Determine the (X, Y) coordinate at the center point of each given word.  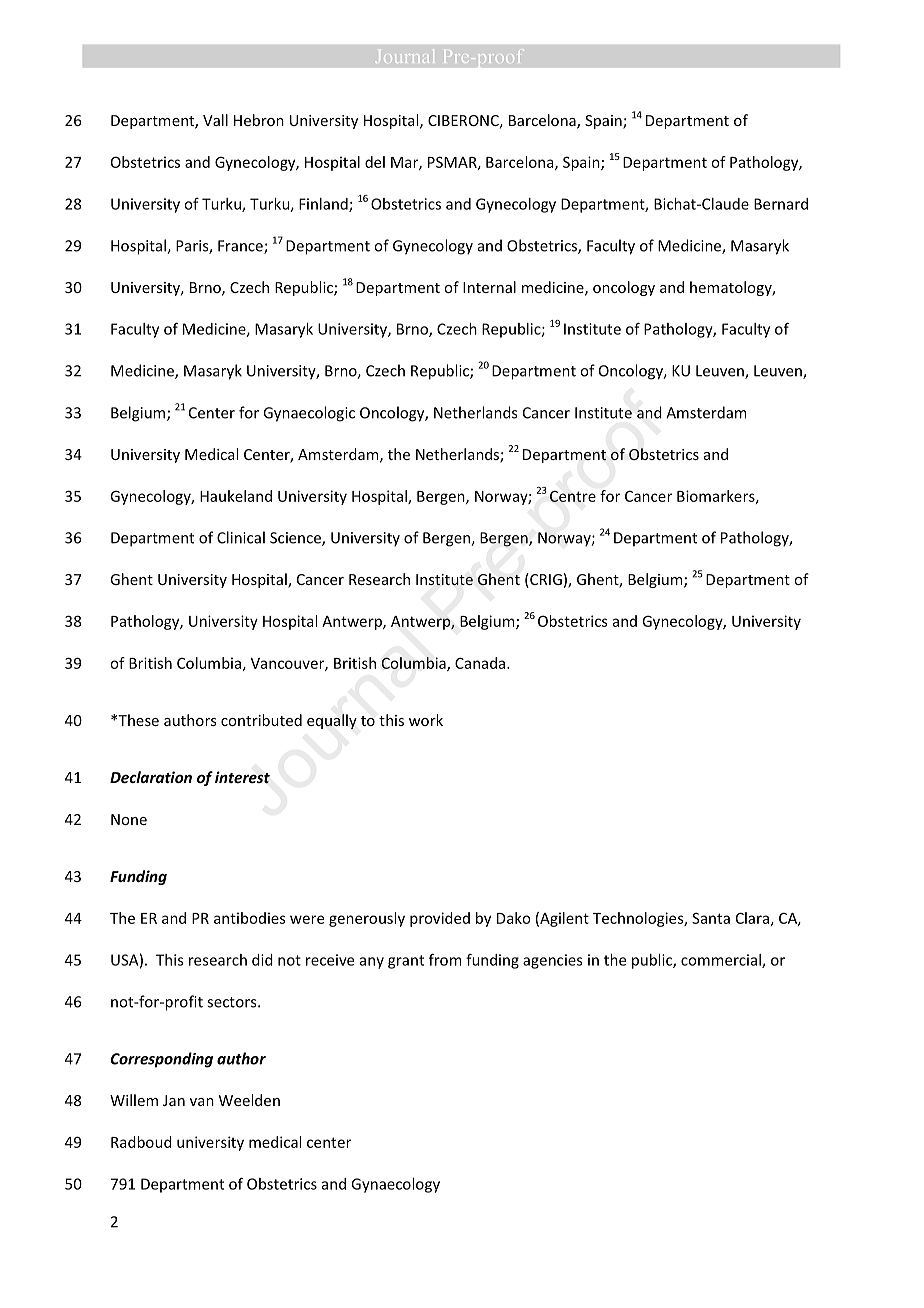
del (375, 162)
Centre (573, 496)
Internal (489, 287)
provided (440, 919)
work (426, 720)
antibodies (250, 918)
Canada (481, 663)
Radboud (141, 1142)
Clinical (241, 537)
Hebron (259, 120)
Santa (711, 918)
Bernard (781, 204)
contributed (261, 720)
